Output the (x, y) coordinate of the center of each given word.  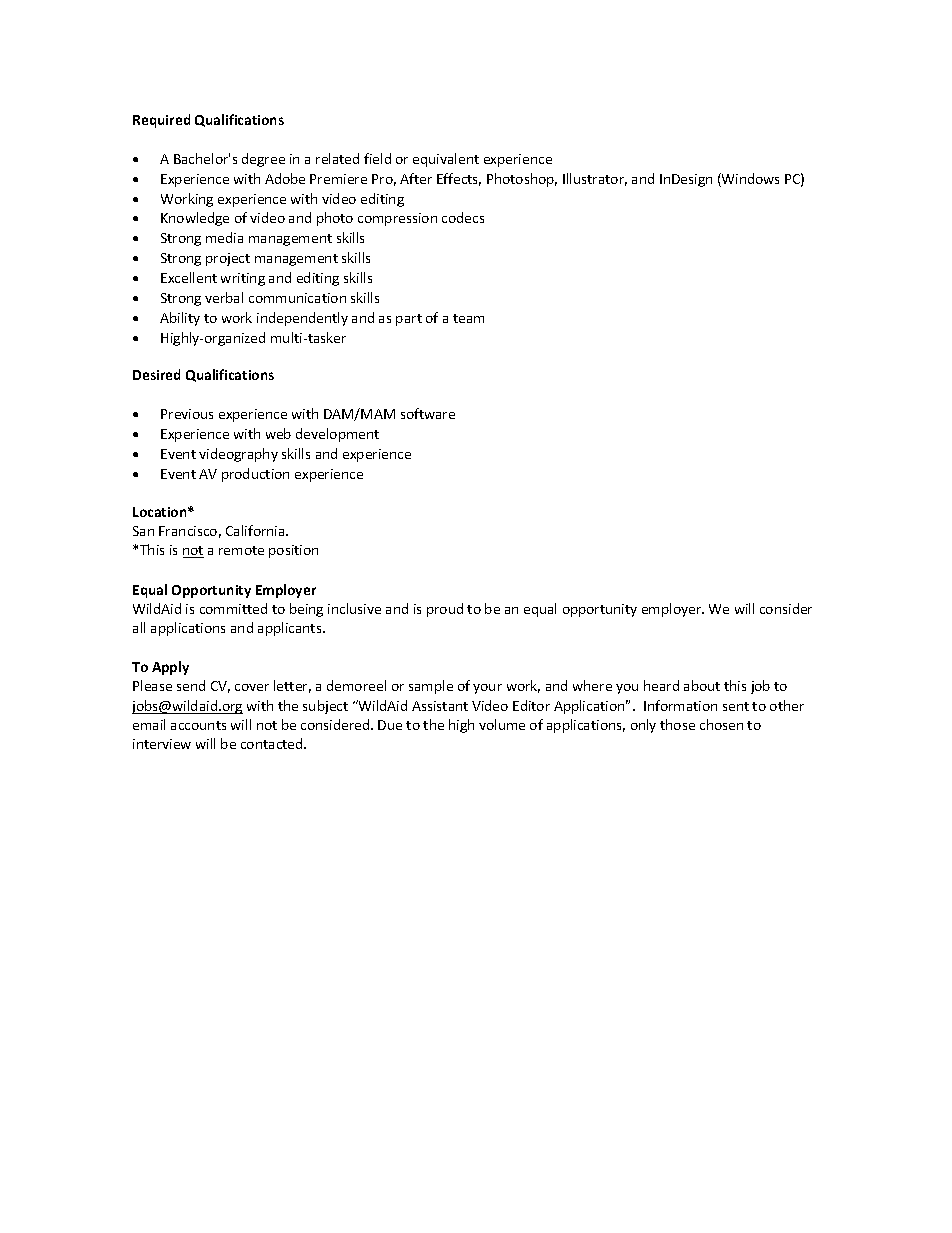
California (256, 530)
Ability (180, 319)
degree (263, 160)
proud (445, 610)
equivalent (446, 160)
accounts (198, 725)
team (468, 318)
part (409, 320)
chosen (721, 724)
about (702, 685)
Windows (749, 180)
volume (502, 724)
